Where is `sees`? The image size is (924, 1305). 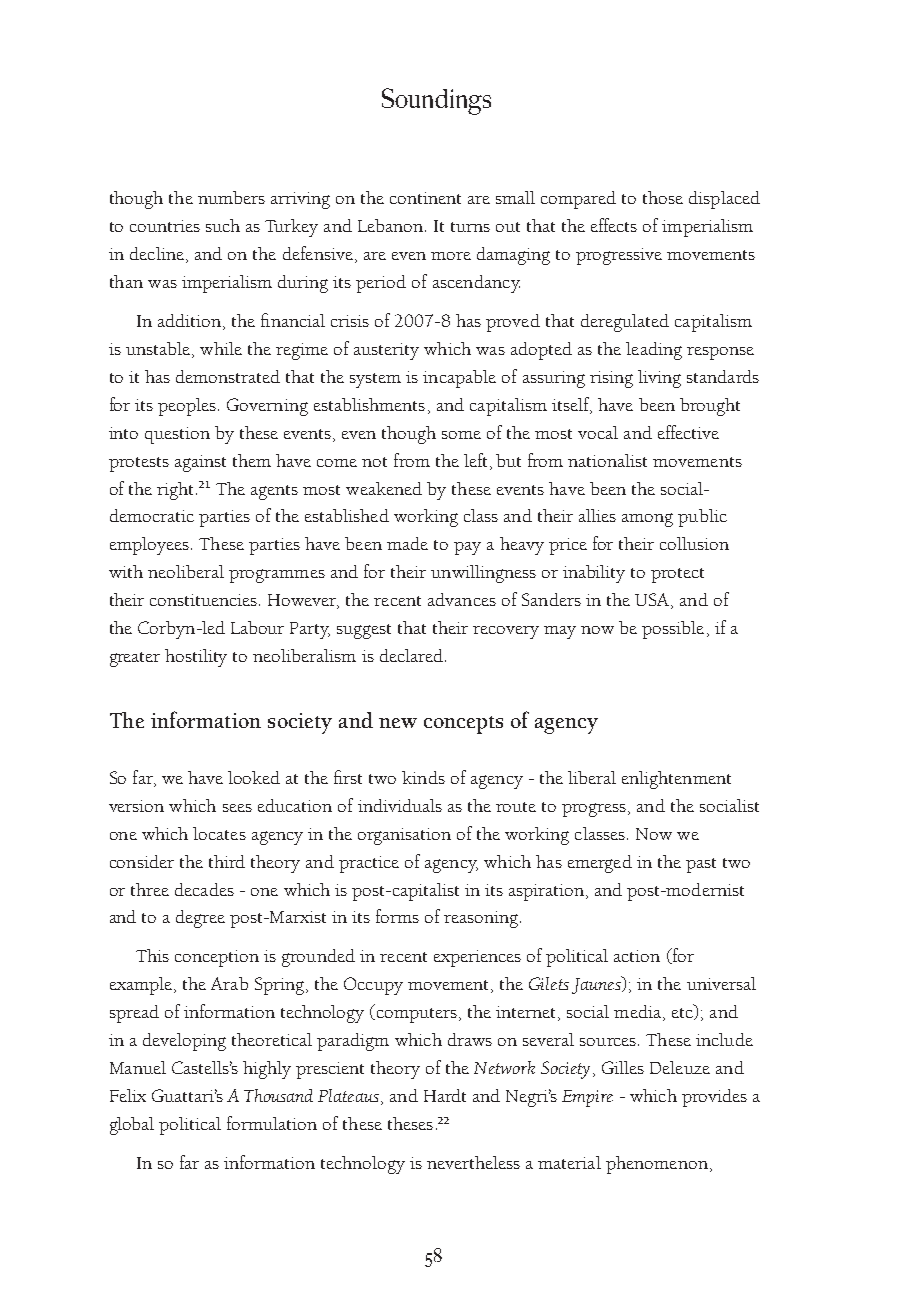
sees is located at coordinates (237, 808).
